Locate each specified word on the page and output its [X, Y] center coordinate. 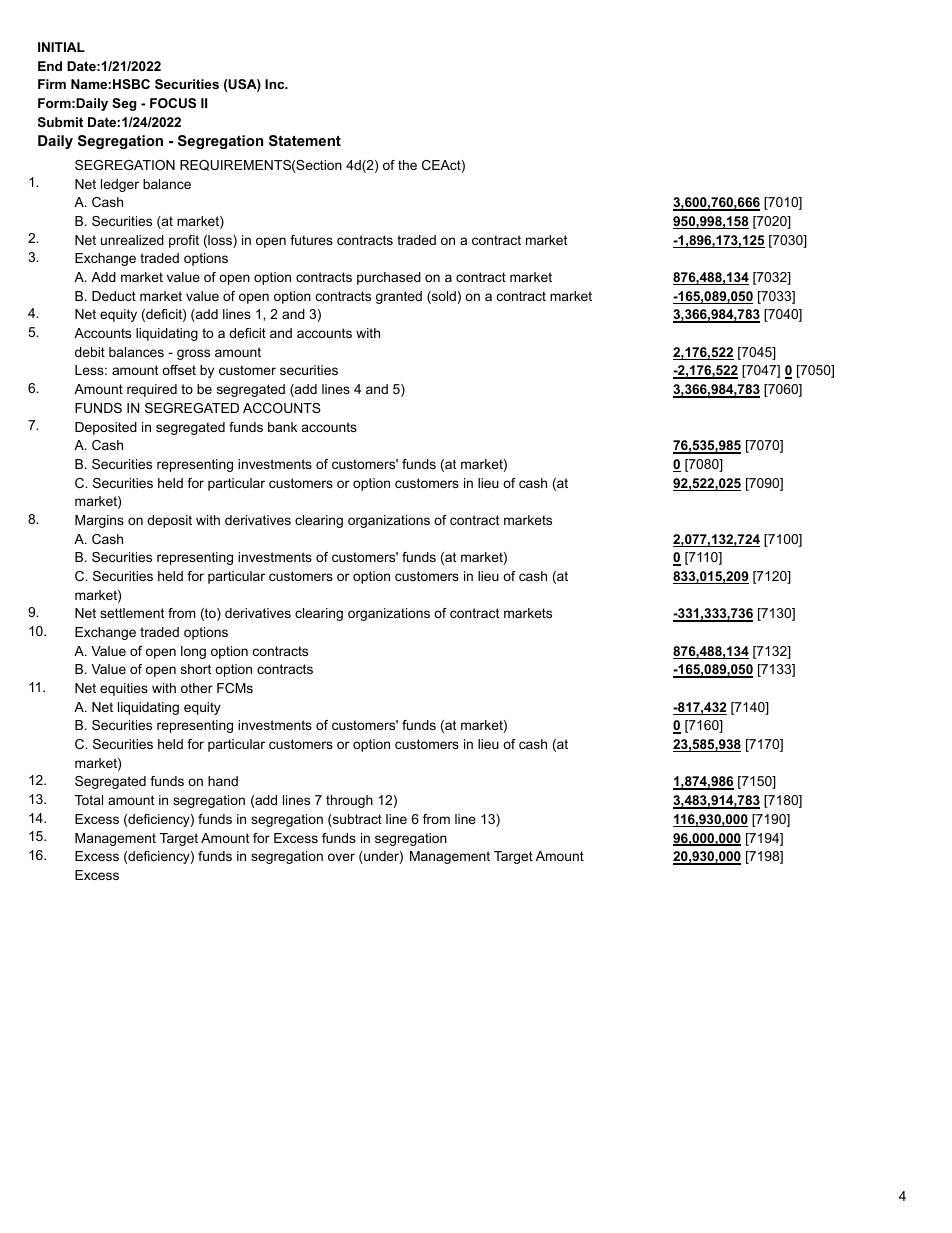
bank [282, 427]
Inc [276, 84]
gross [193, 354]
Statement [305, 140]
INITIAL [61, 47]
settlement [132, 613]
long [193, 652]
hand [223, 781]
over [341, 857]
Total [89, 800]
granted [399, 297]
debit [90, 352]
